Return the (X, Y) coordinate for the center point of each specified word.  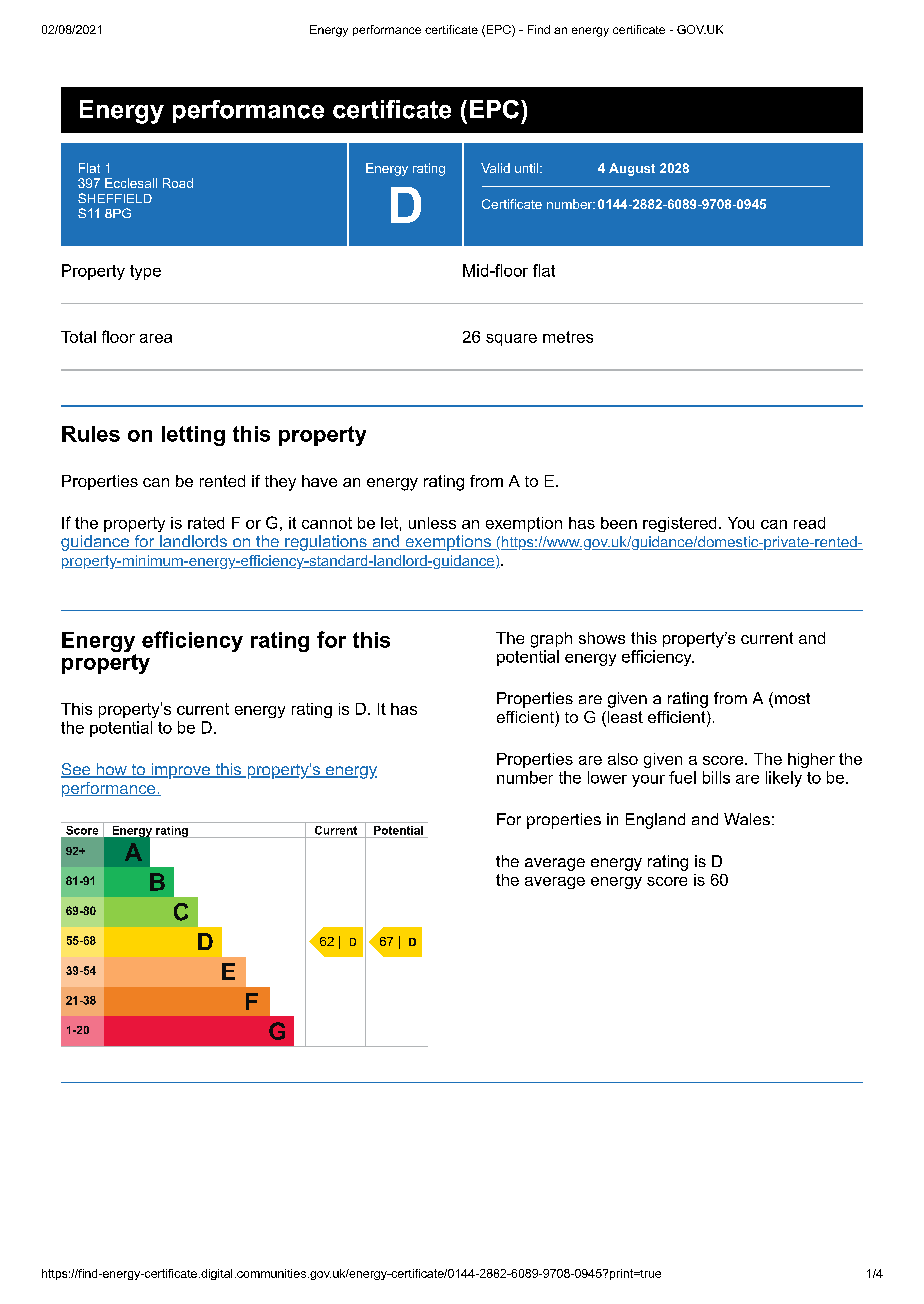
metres (568, 337)
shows (602, 638)
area (156, 338)
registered (679, 524)
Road (178, 183)
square (511, 340)
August (632, 169)
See (77, 770)
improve (180, 771)
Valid (495, 168)
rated (206, 523)
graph (551, 640)
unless (432, 523)
